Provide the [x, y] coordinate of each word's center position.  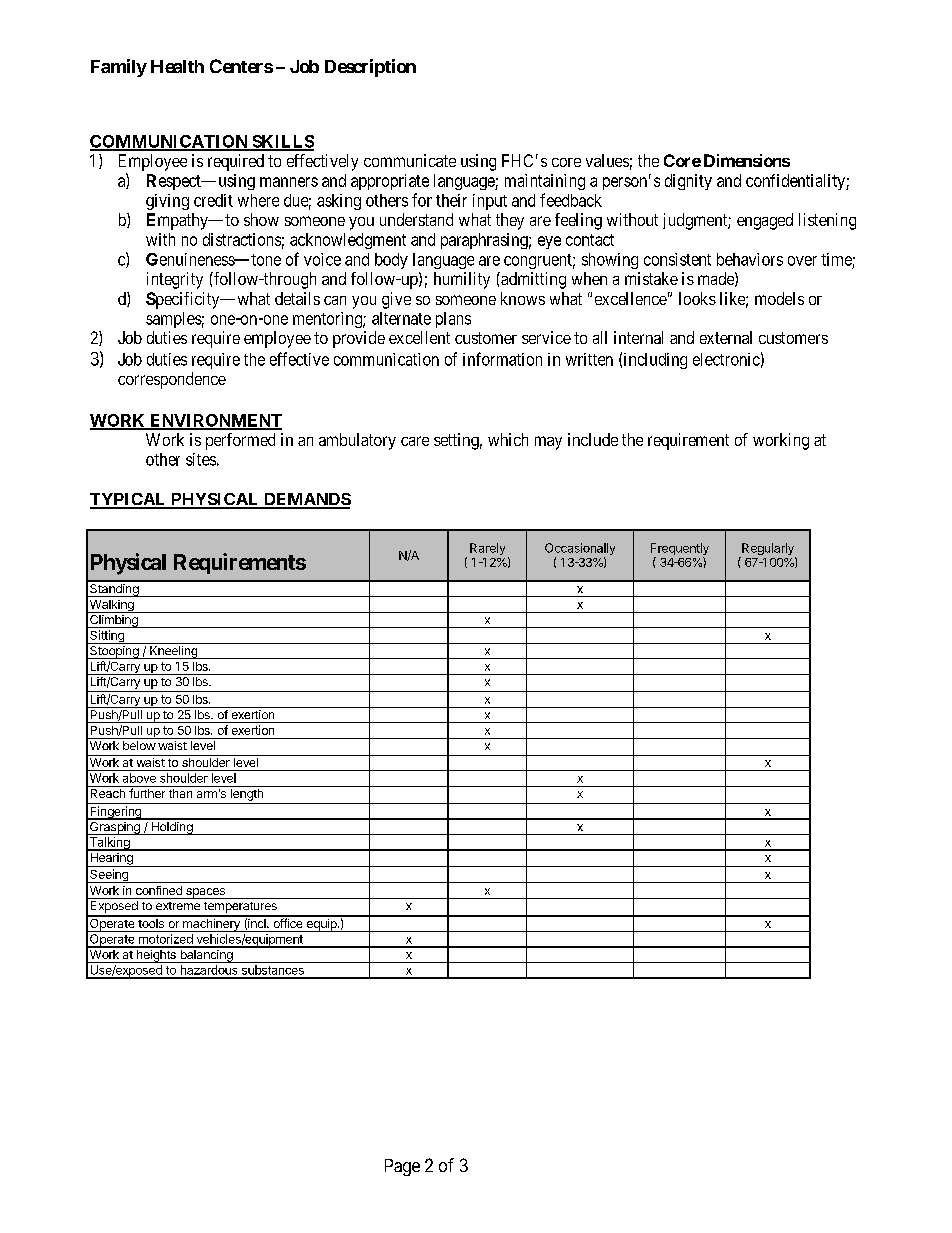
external [726, 337]
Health [177, 66]
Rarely [487, 549]
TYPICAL [129, 500]
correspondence [172, 380]
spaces [205, 893]
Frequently [680, 550]
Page [402, 1167]
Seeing [109, 876]
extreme [178, 906]
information [502, 359]
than [180, 793]
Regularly [768, 550]
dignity [688, 182]
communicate [410, 160]
